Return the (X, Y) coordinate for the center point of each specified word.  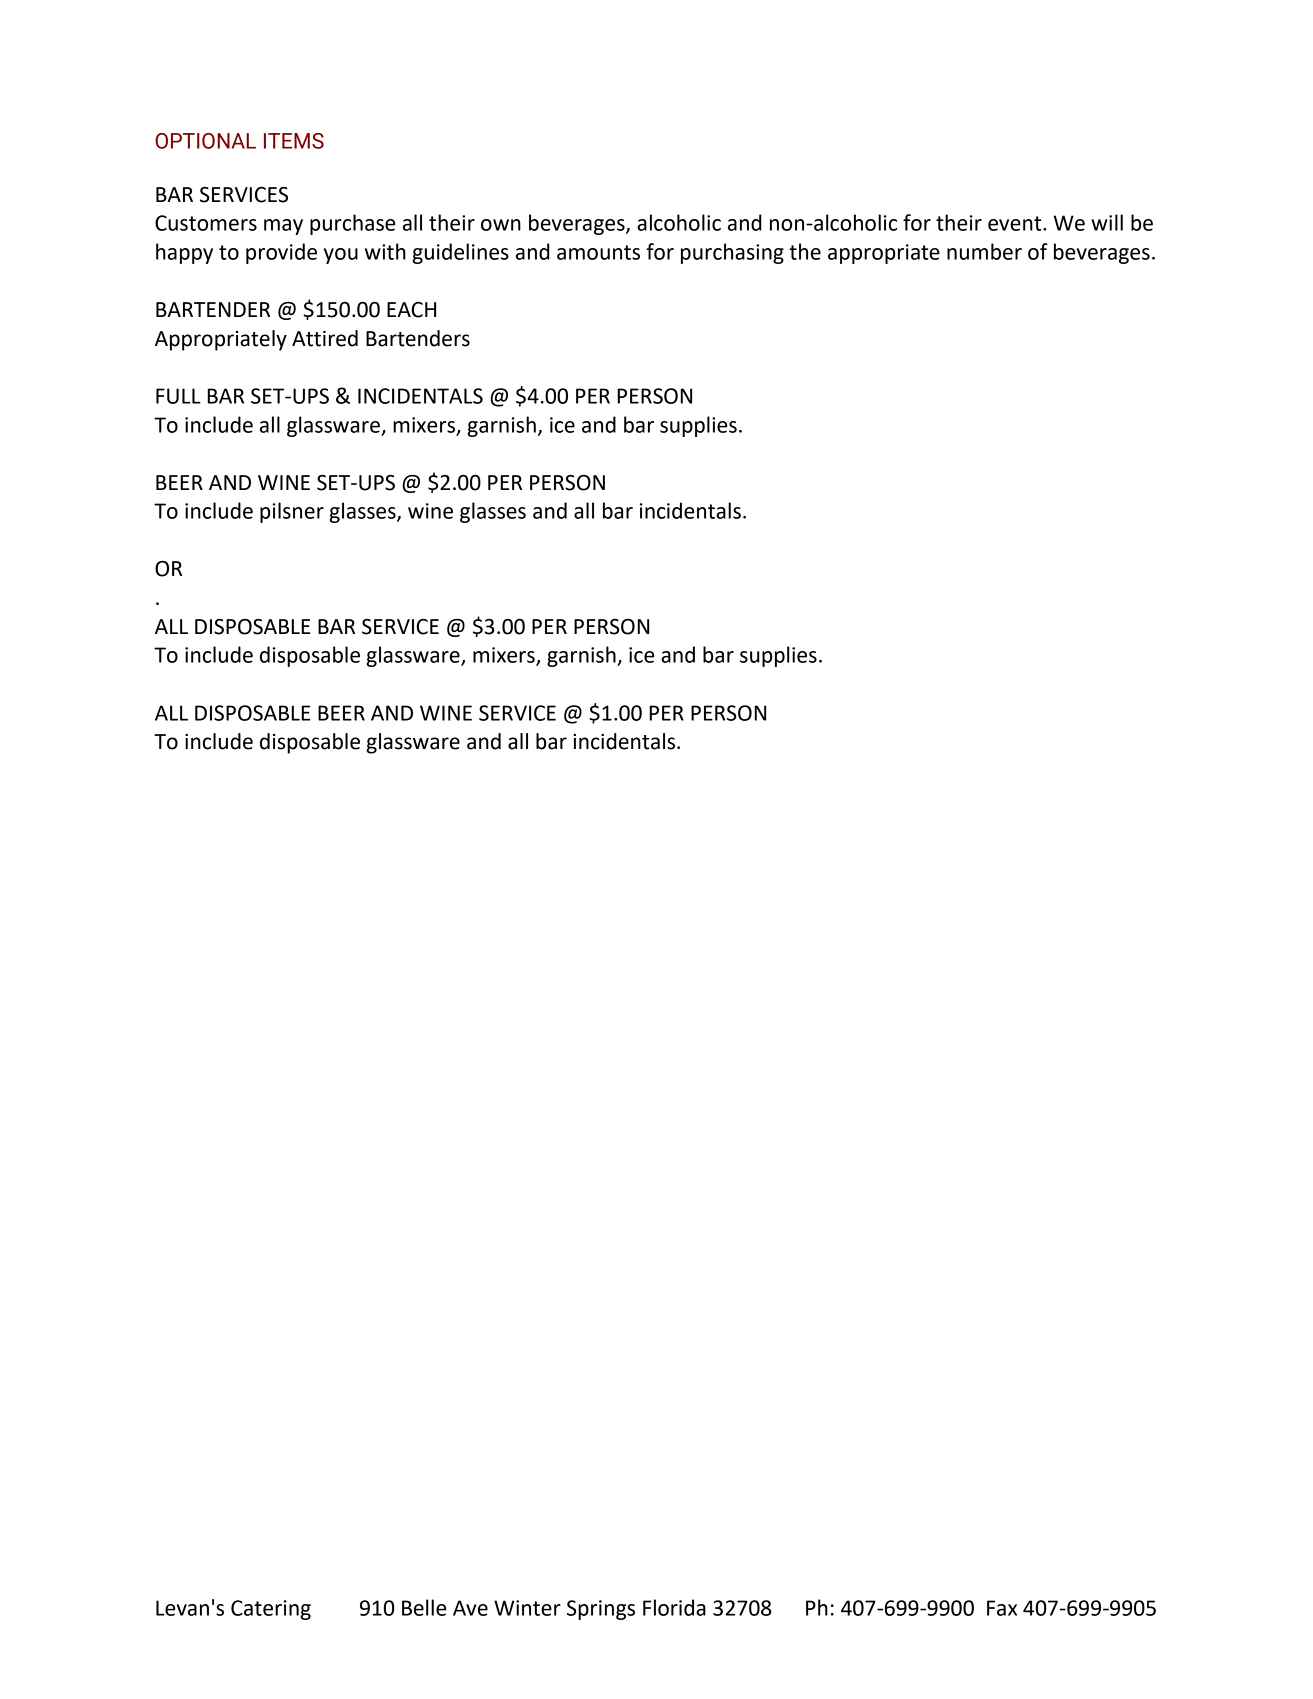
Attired (325, 338)
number (984, 251)
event (1016, 223)
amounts (598, 252)
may (283, 227)
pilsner (292, 512)
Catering (271, 1610)
